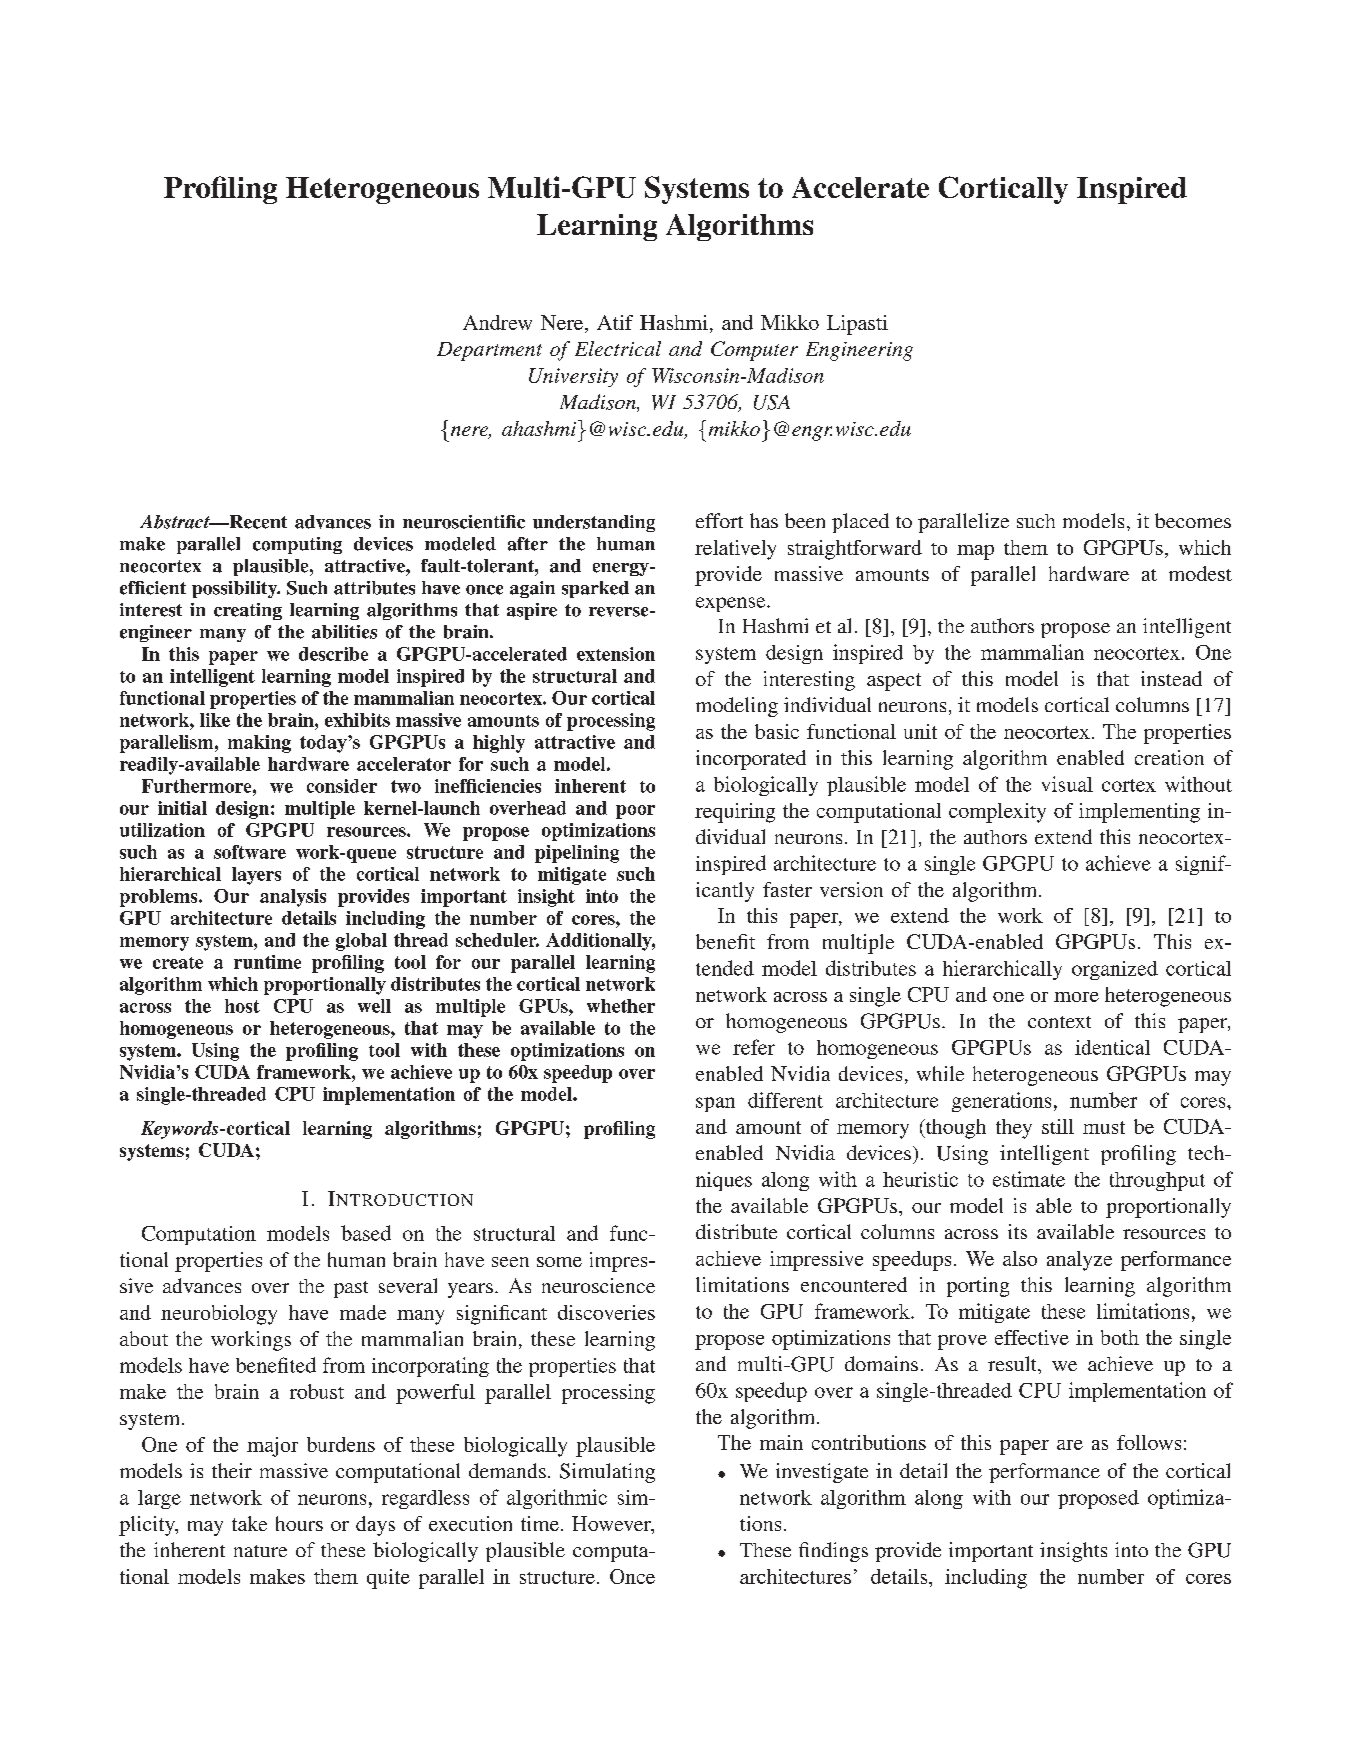 The image size is (1351, 1748). What do you see at coordinates (616, 654) in the screenshot?
I see `extension` at bounding box center [616, 654].
